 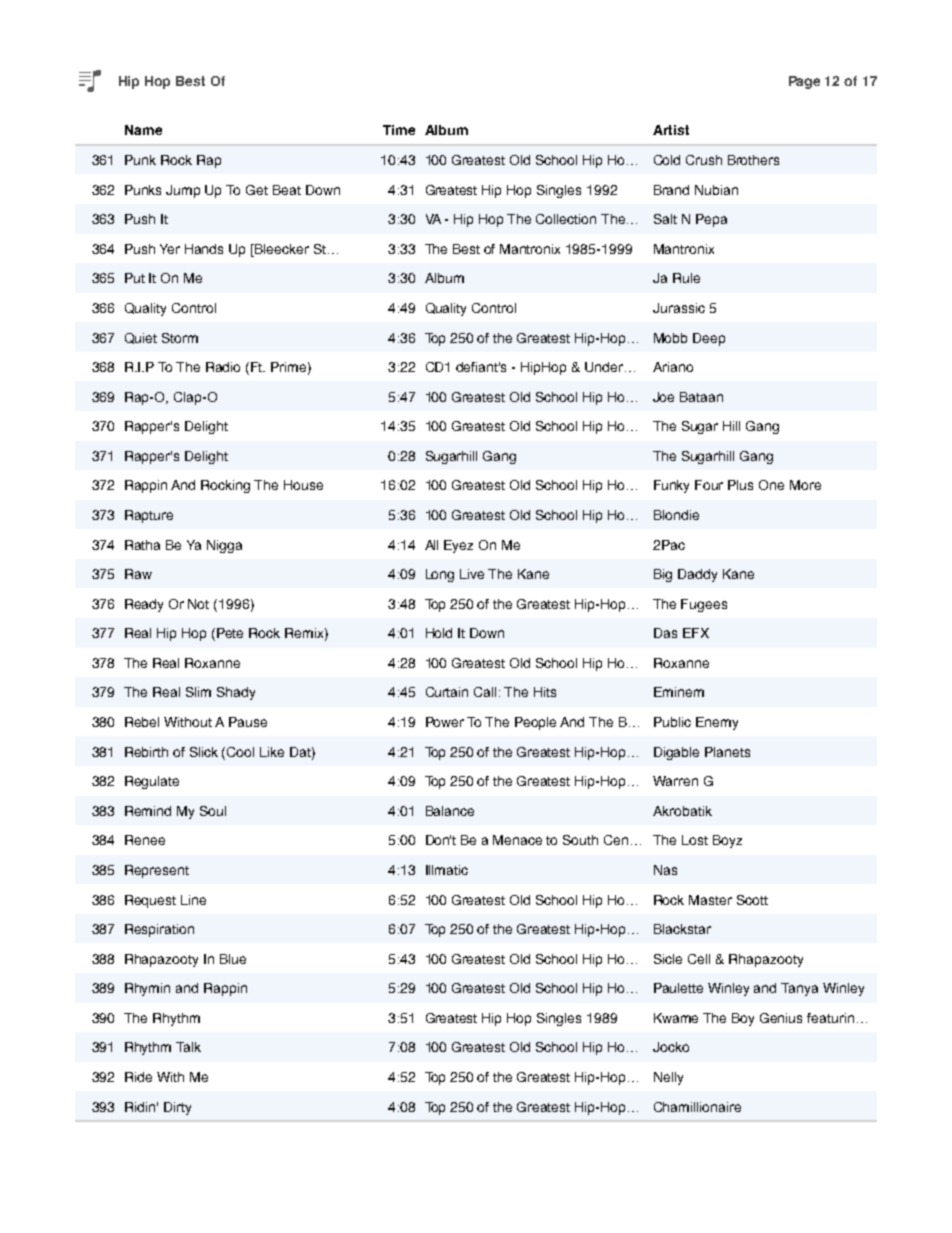 What do you see at coordinates (143, 130) in the image?
I see `Name` at bounding box center [143, 130].
